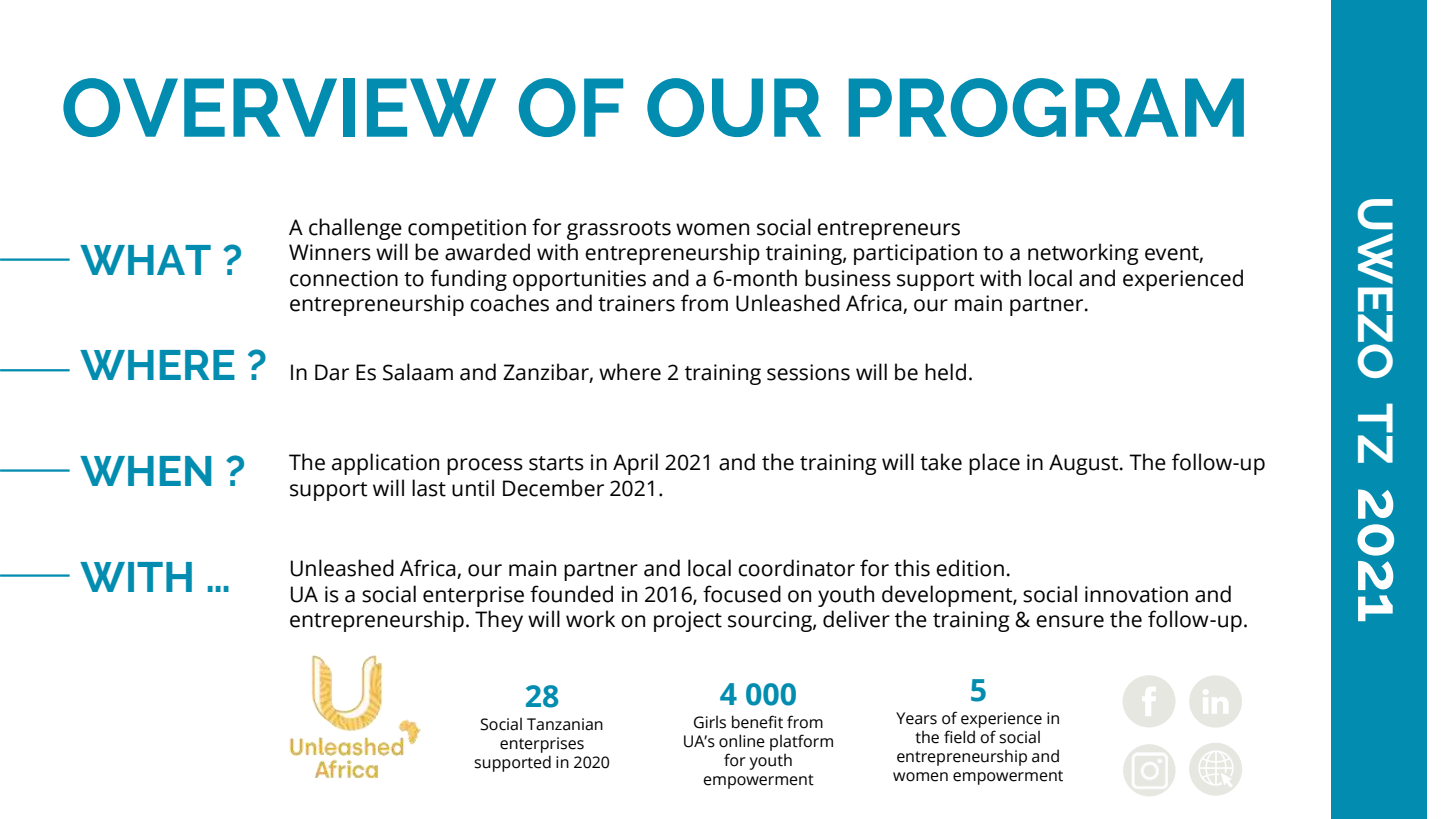 This image has width=1456, height=819. What do you see at coordinates (565, 724) in the image?
I see `Tanzanian` at bounding box center [565, 724].
